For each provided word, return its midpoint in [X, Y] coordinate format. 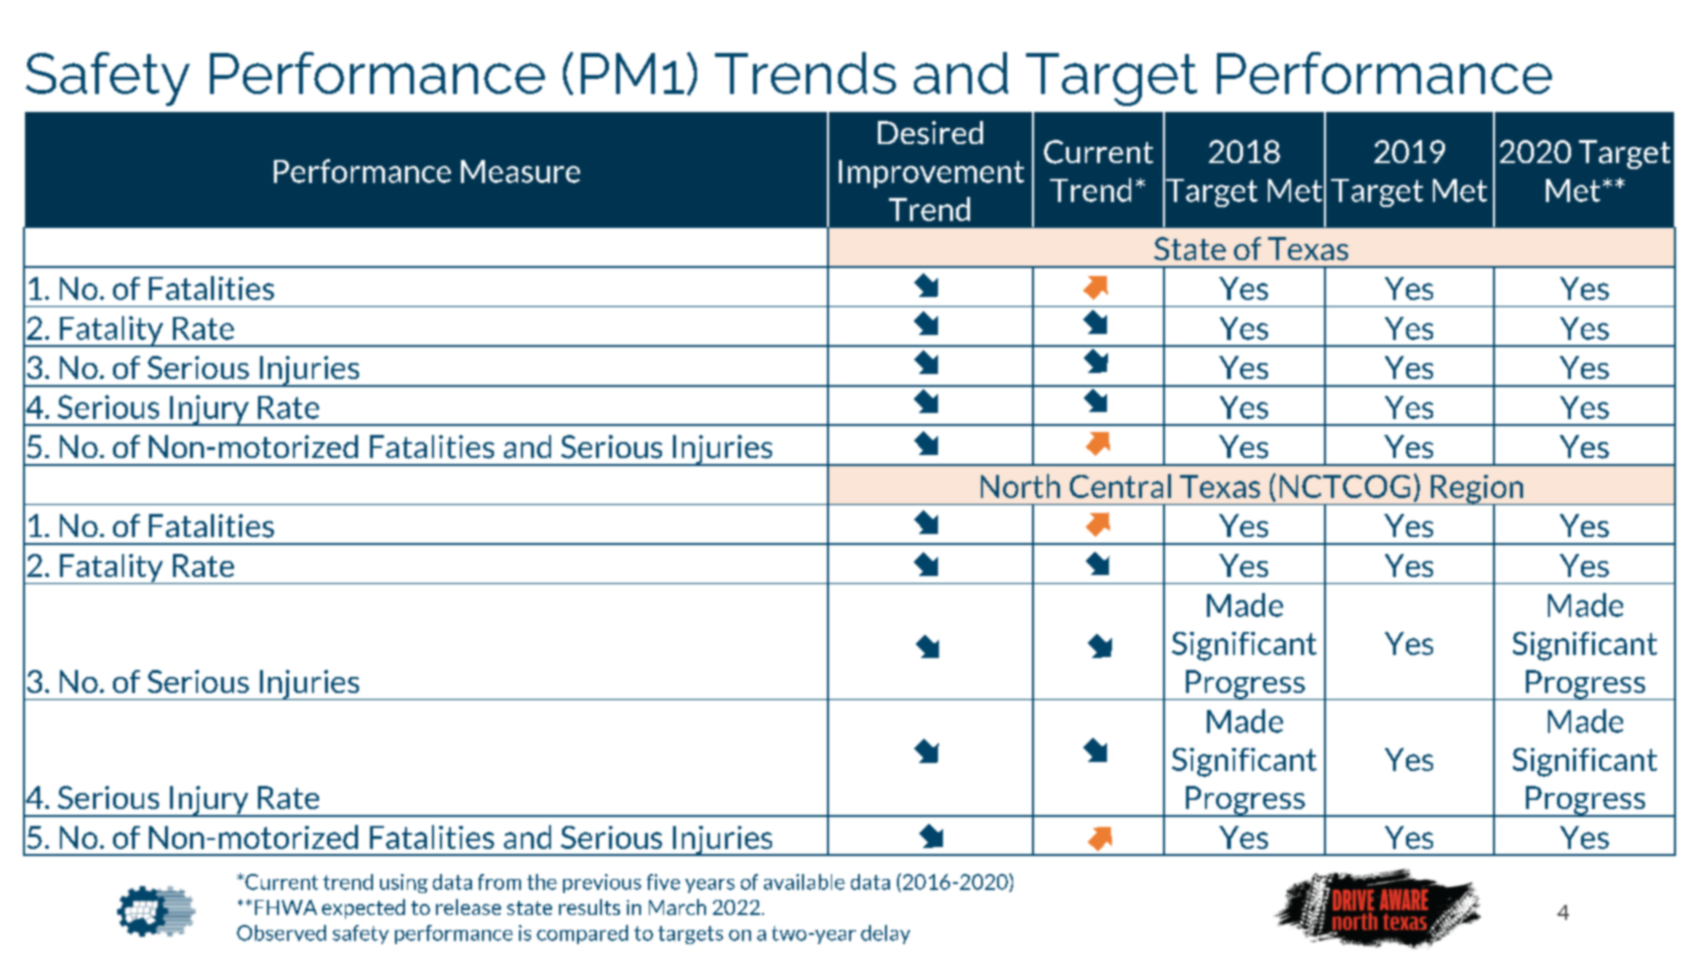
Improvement [931, 174]
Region [1477, 490]
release [468, 907]
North [1020, 486]
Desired [930, 133]
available [804, 882]
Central [1120, 486]
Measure [520, 171]
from [499, 882]
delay [885, 934]
